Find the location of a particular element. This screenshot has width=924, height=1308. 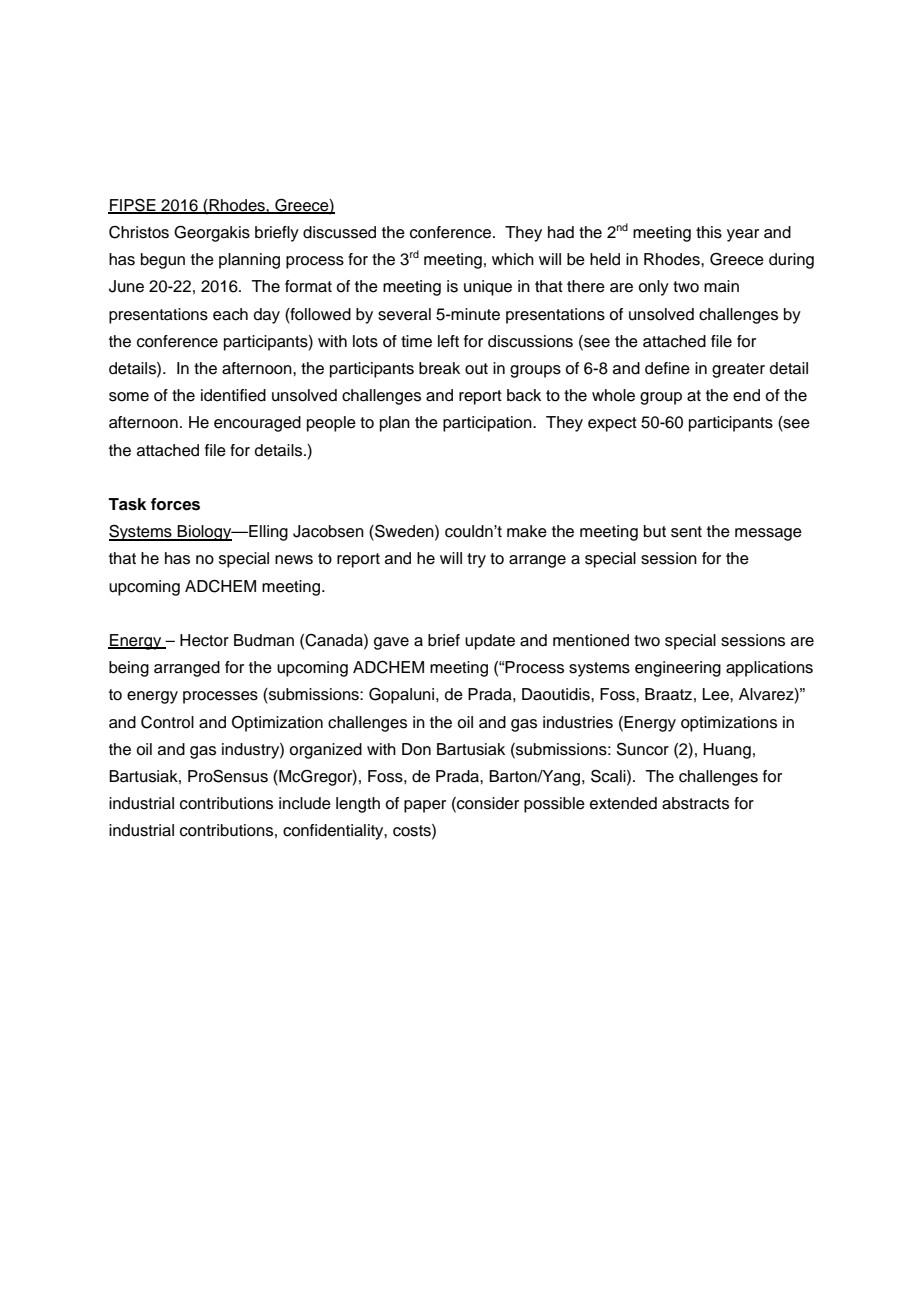

paper is located at coordinates (425, 806).
